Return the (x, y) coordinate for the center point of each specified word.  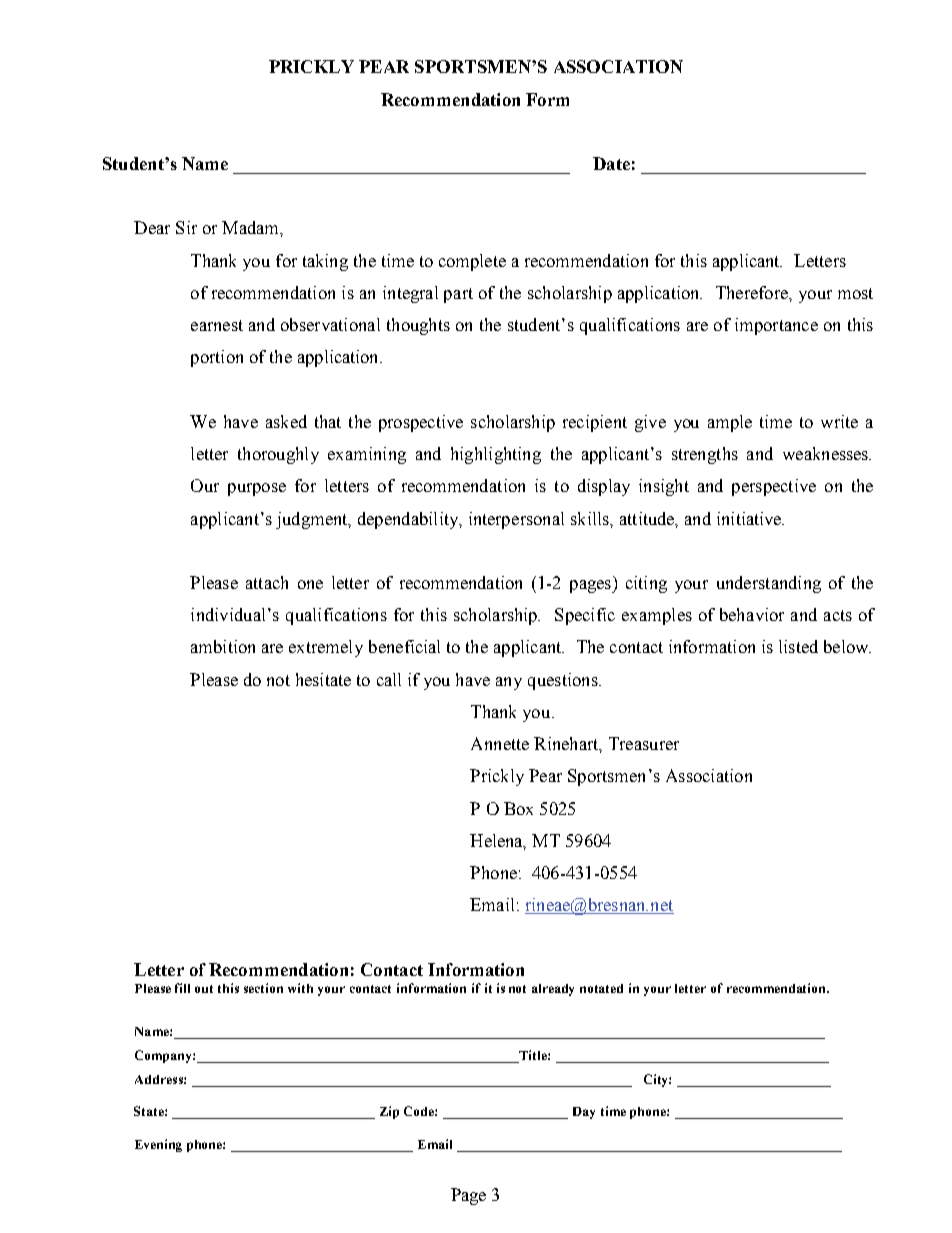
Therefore (753, 292)
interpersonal (516, 520)
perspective (774, 487)
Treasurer (644, 743)
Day (584, 1113)
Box (518, 808)
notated (601, 988)
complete (472, 262)
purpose (257, 489)
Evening (158, 1145)
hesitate (323, 679)
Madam (251, 227)
